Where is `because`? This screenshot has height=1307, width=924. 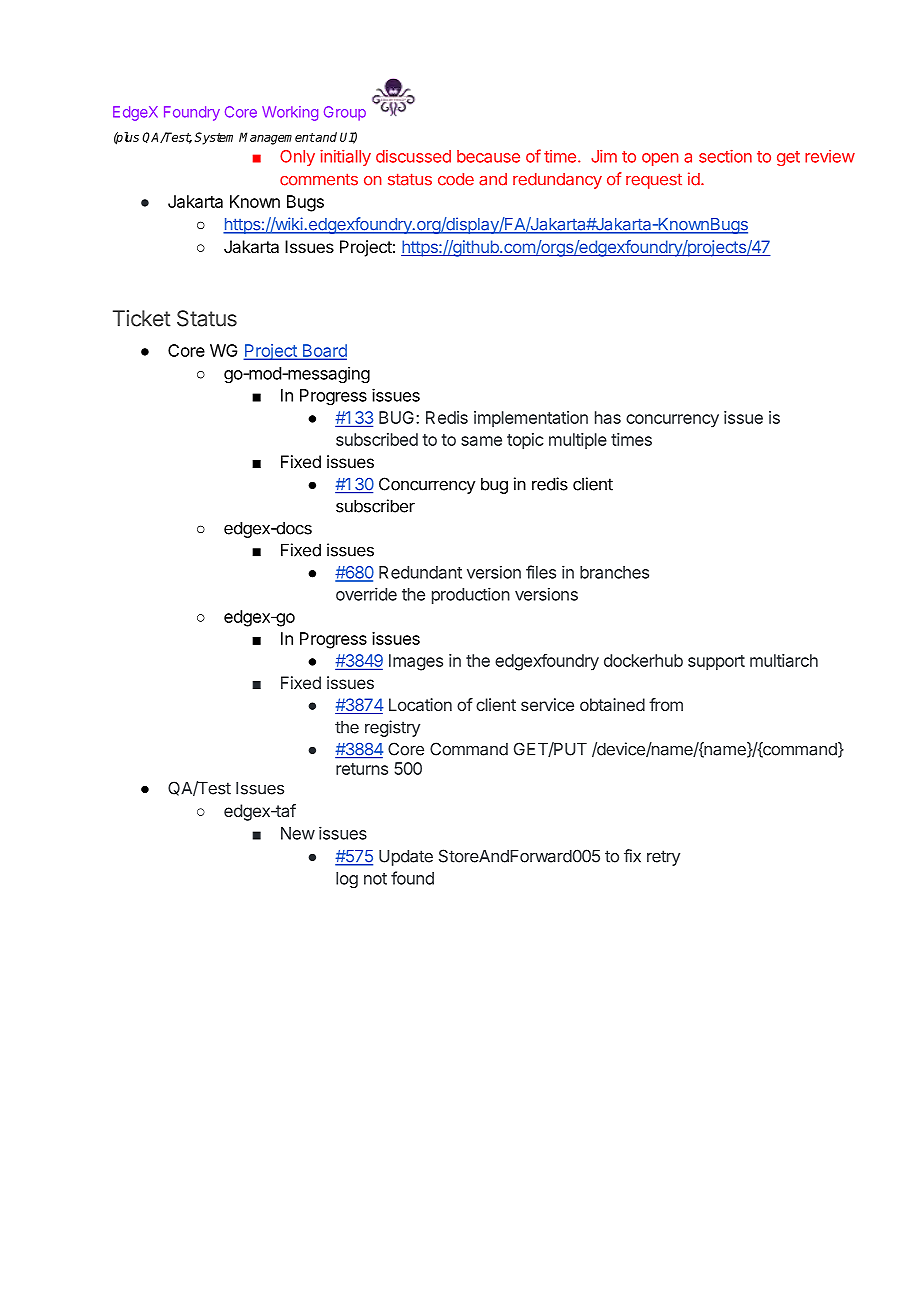
because is located at coordinates (488, 156).
